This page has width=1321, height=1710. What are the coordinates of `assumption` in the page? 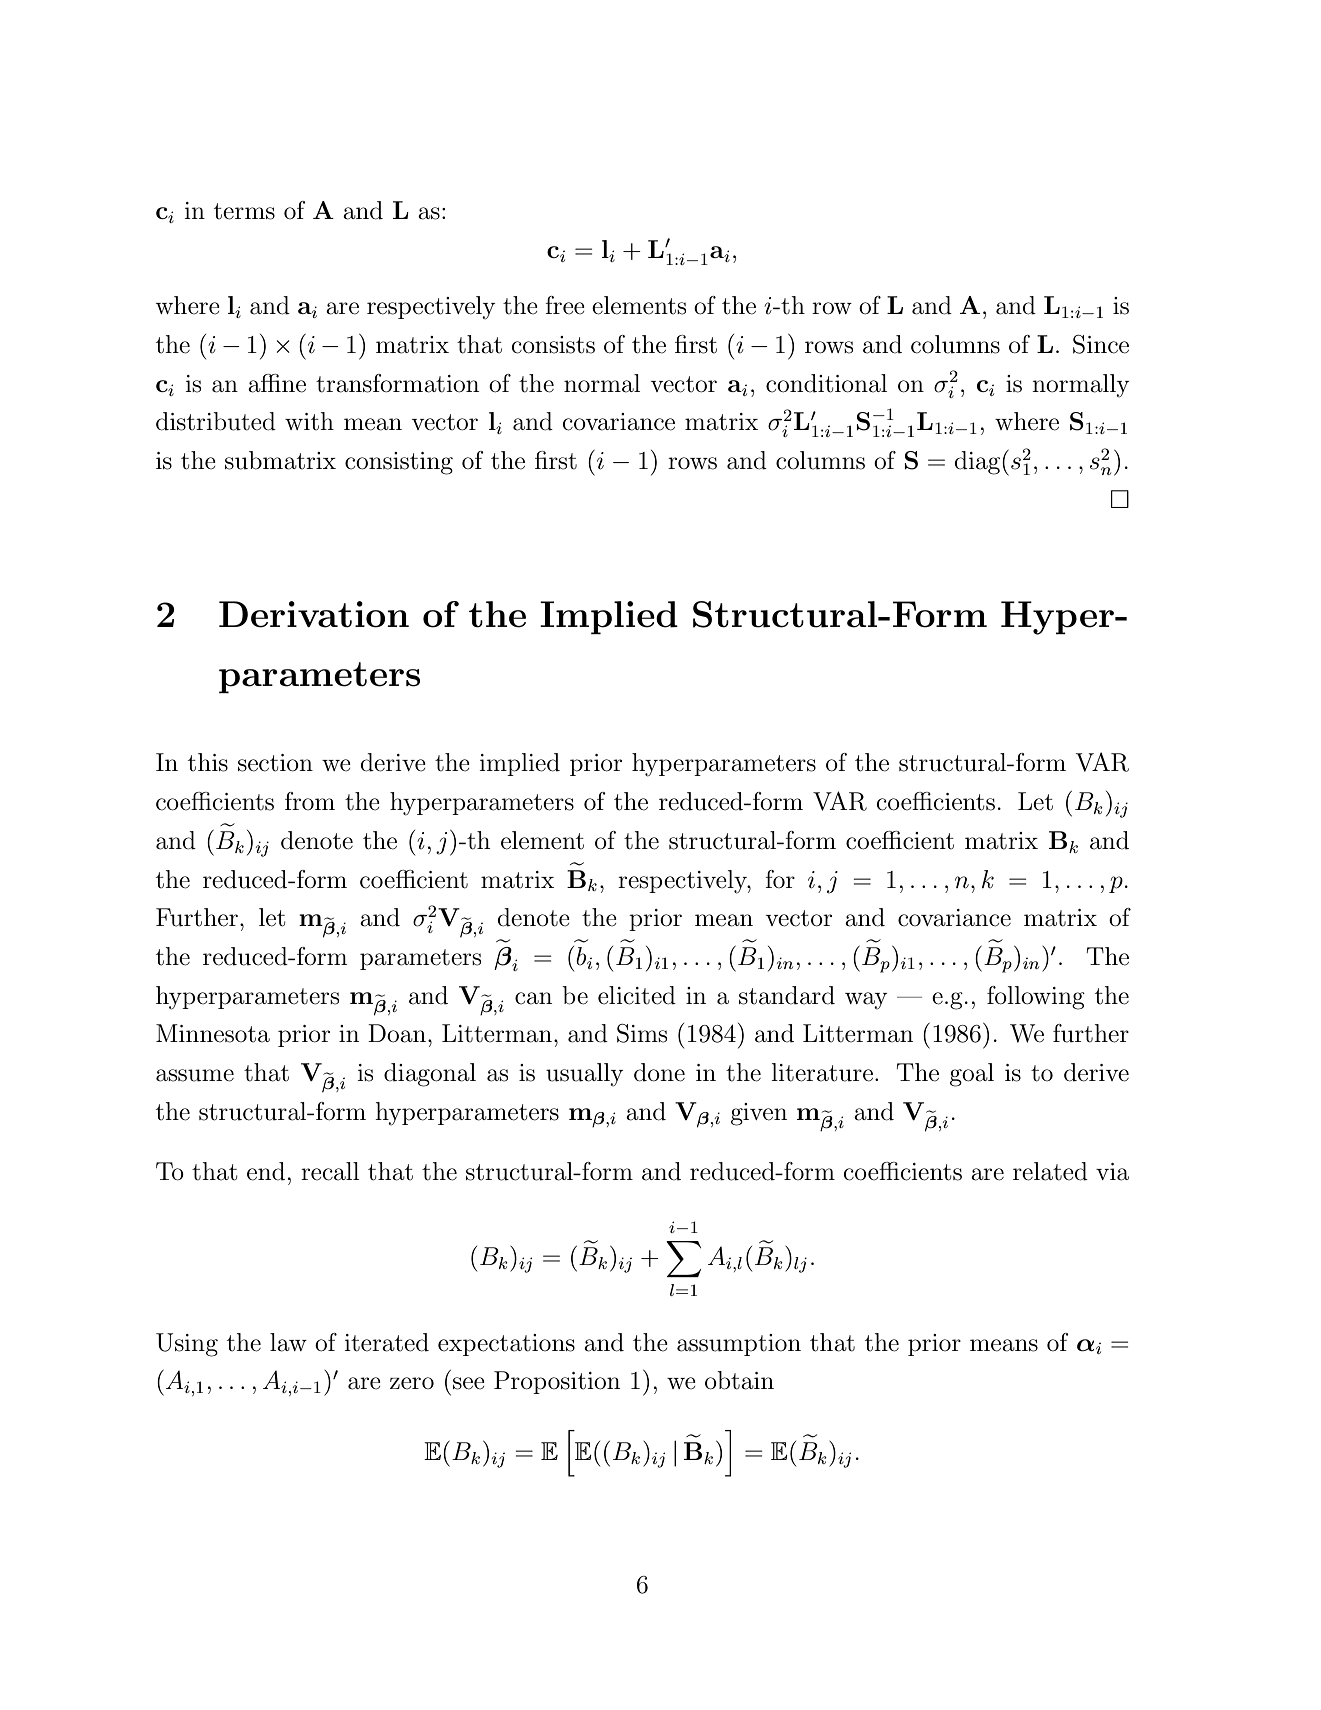 It's located at (739, 1345).
